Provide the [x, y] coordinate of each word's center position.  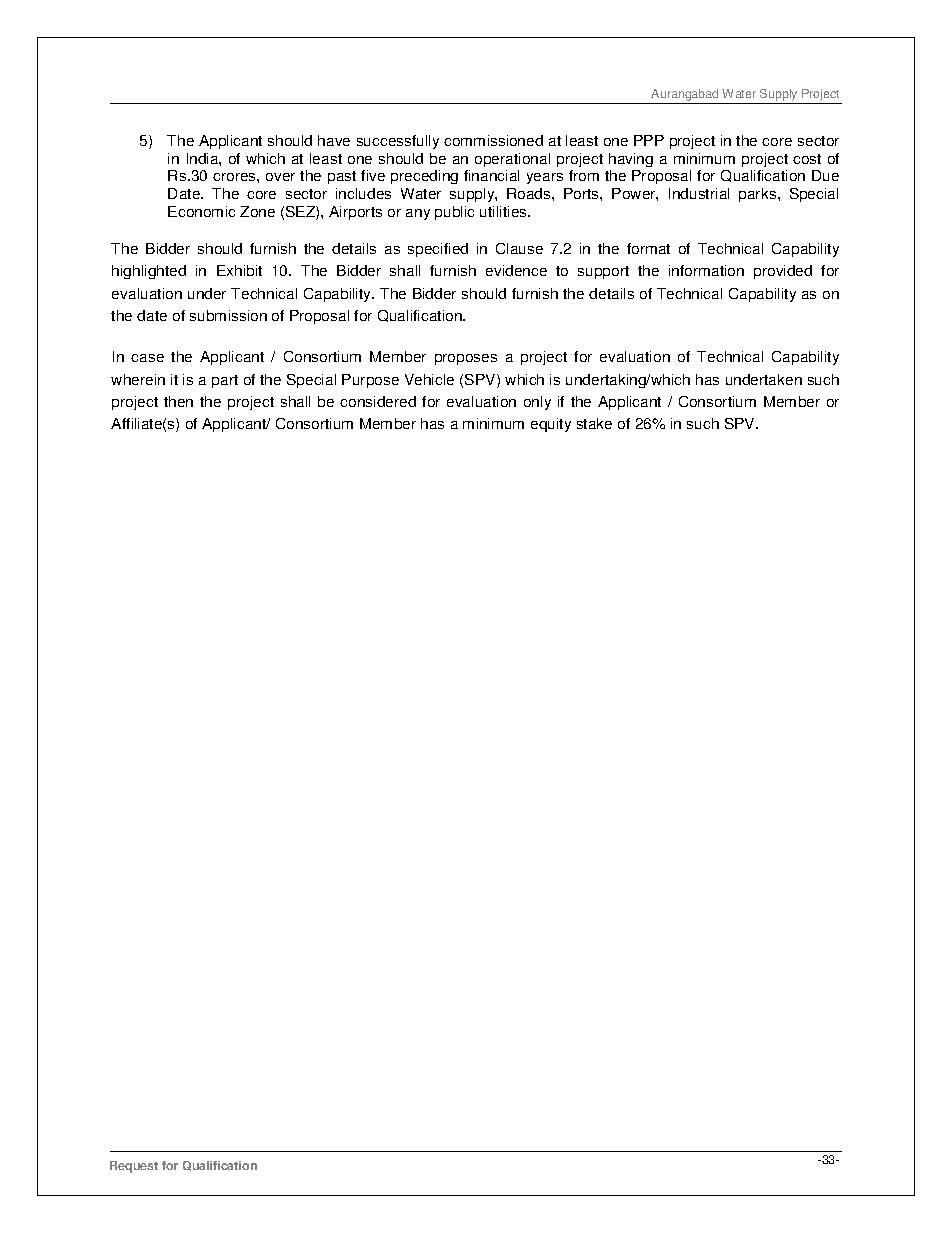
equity [551, 425]
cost [807, 159]
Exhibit [239, 270]
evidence [516, 270]
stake [594, 423]
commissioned [493, 140]
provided [783, 272]
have [334, 140]
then [178, 401]
